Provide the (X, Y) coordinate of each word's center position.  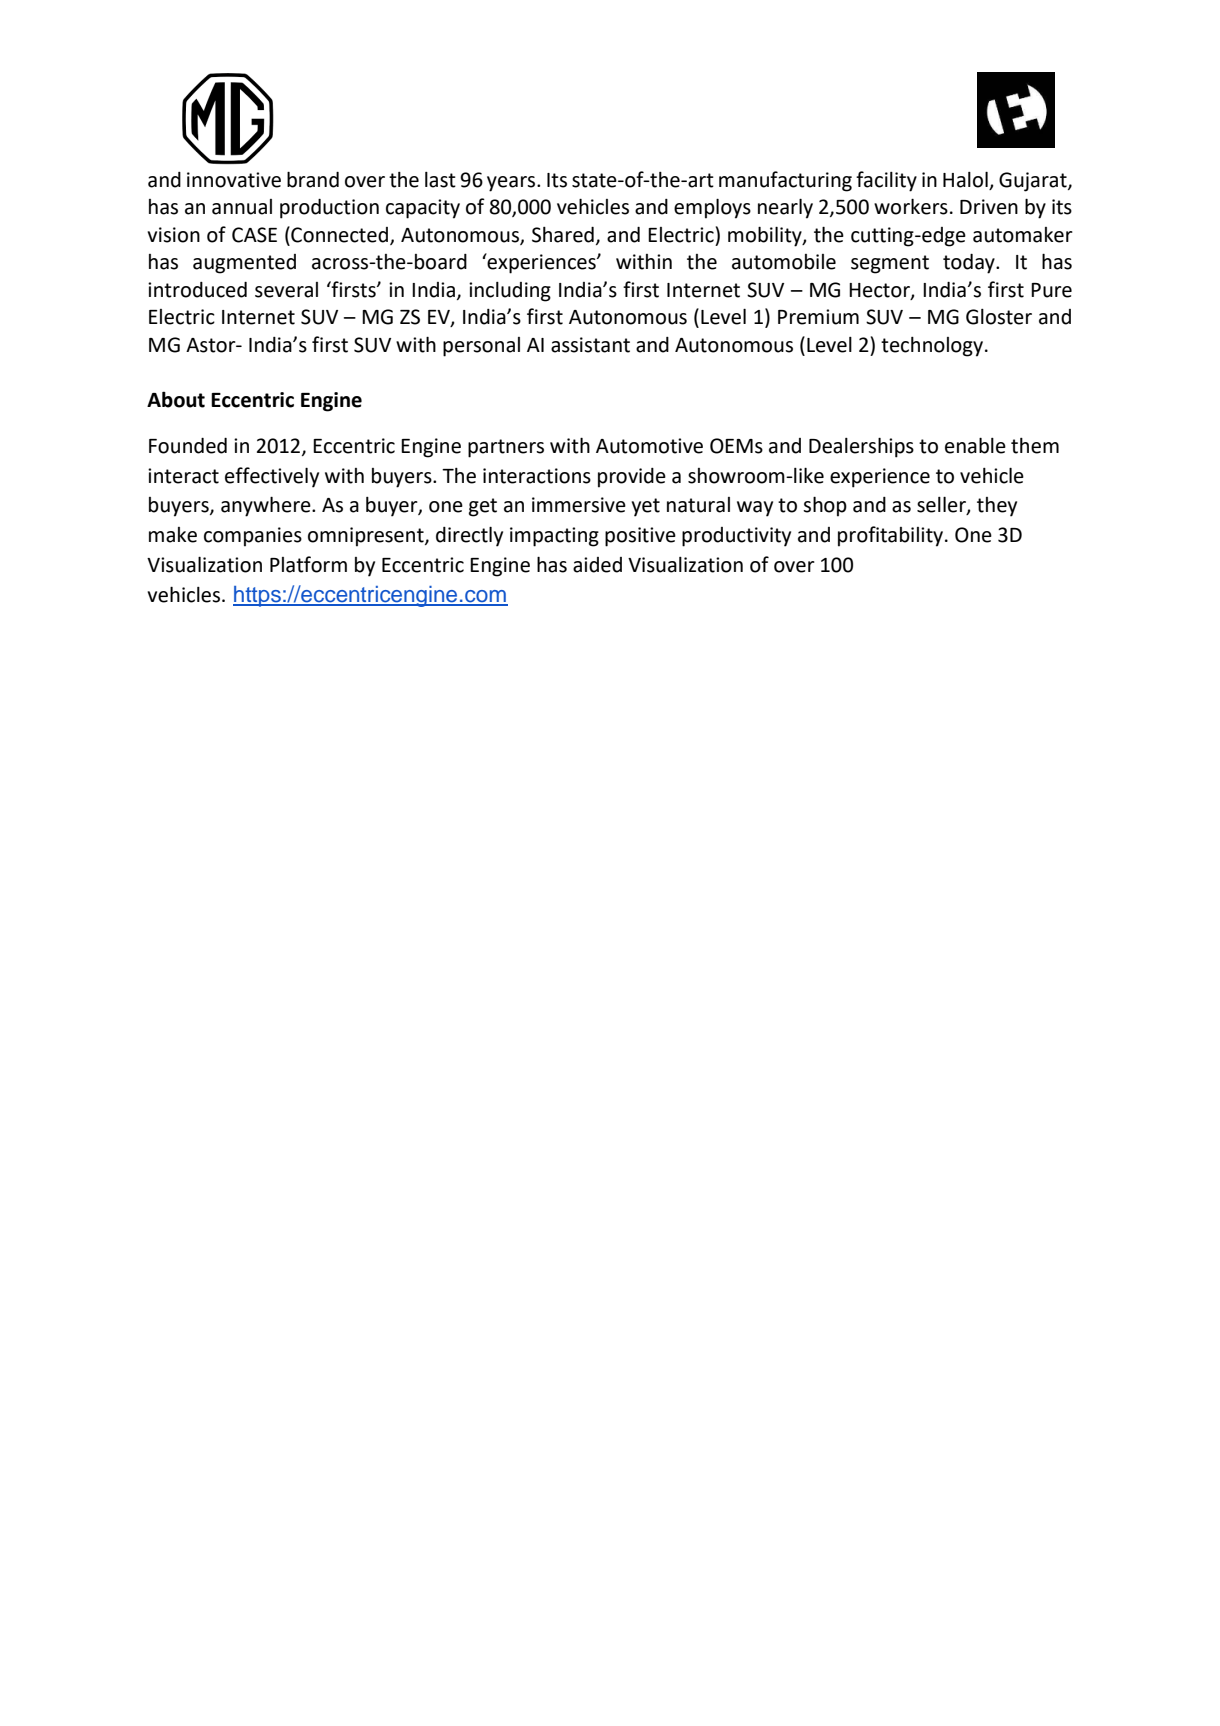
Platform (308, 564)
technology (932, 347)
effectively (272, 477)
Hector (880, 291)
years (512, 184)
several (286, 290)
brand (313, 179)
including (510, 292)
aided (597, 565)
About (176, 399)
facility (886, 181)
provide (632, 478)
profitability (892, 536)
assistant (590, 345)
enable (975, 445)
